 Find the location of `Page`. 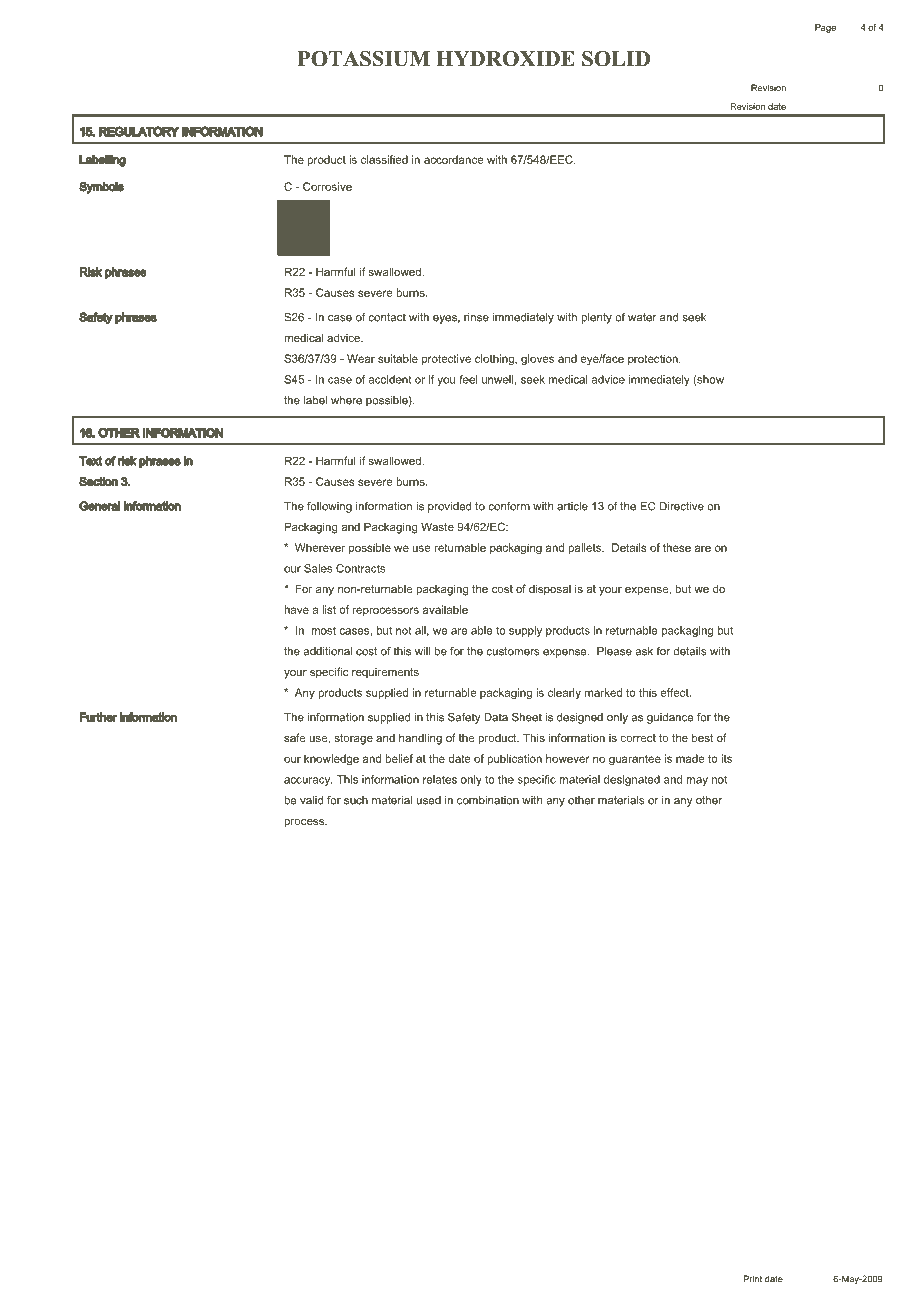

Page is located at coordinates (825, 28).
